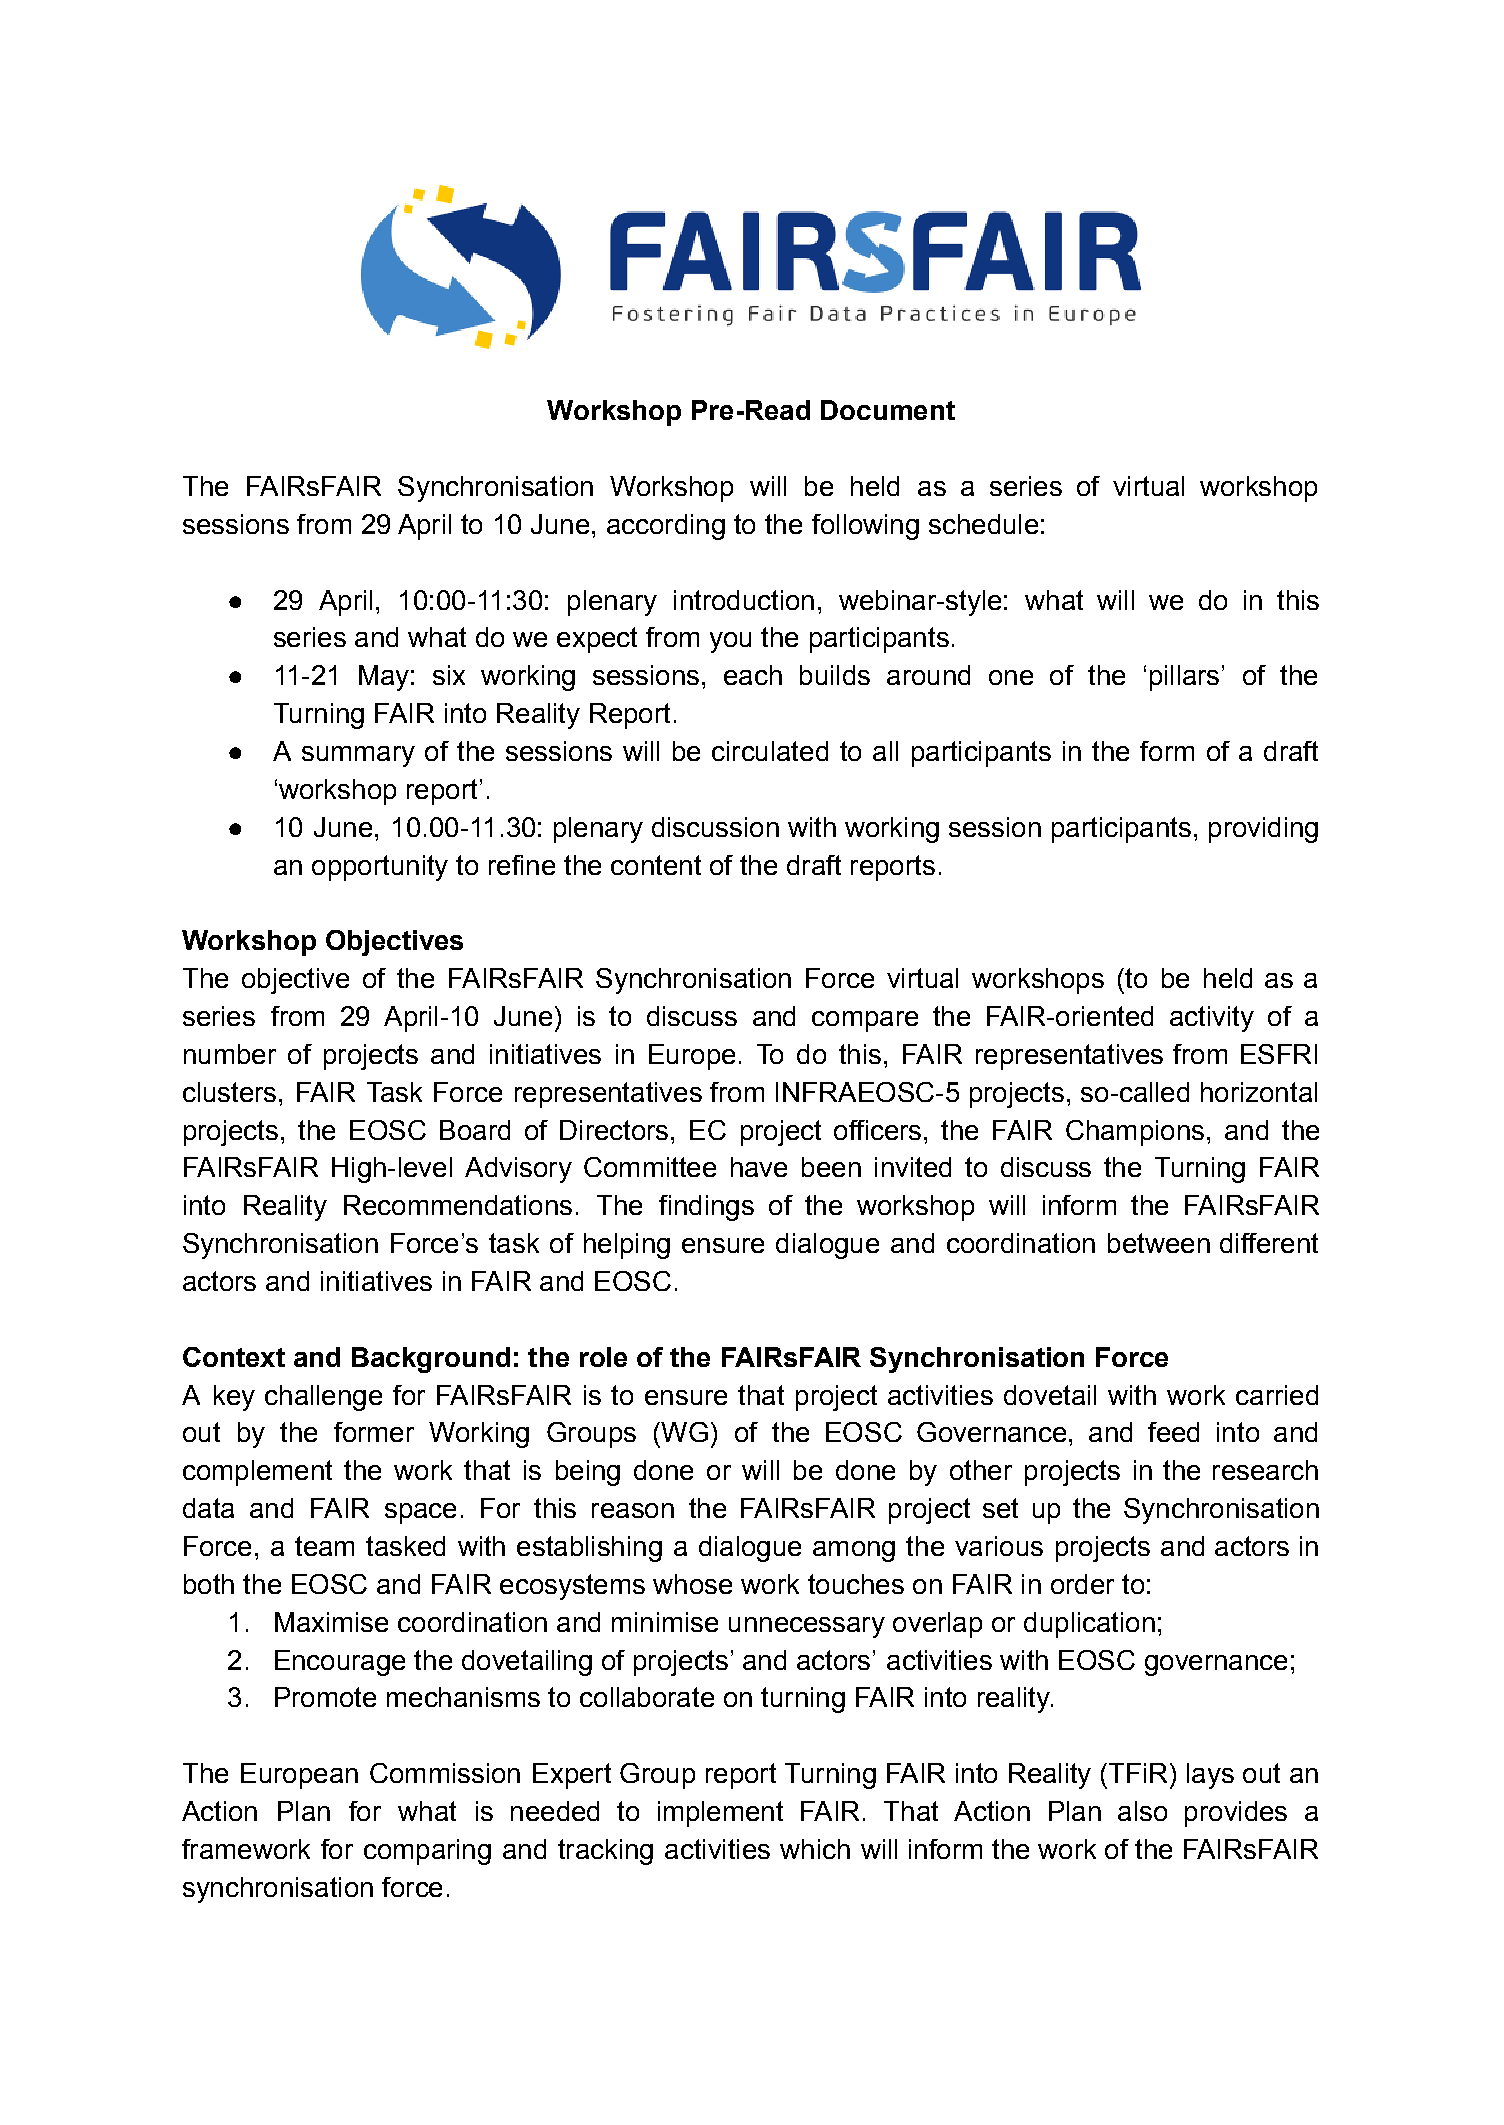  What do you see at coordinates (1173, 1432) in the document?
I see `feed` at bounding box center [1173, 1432].
